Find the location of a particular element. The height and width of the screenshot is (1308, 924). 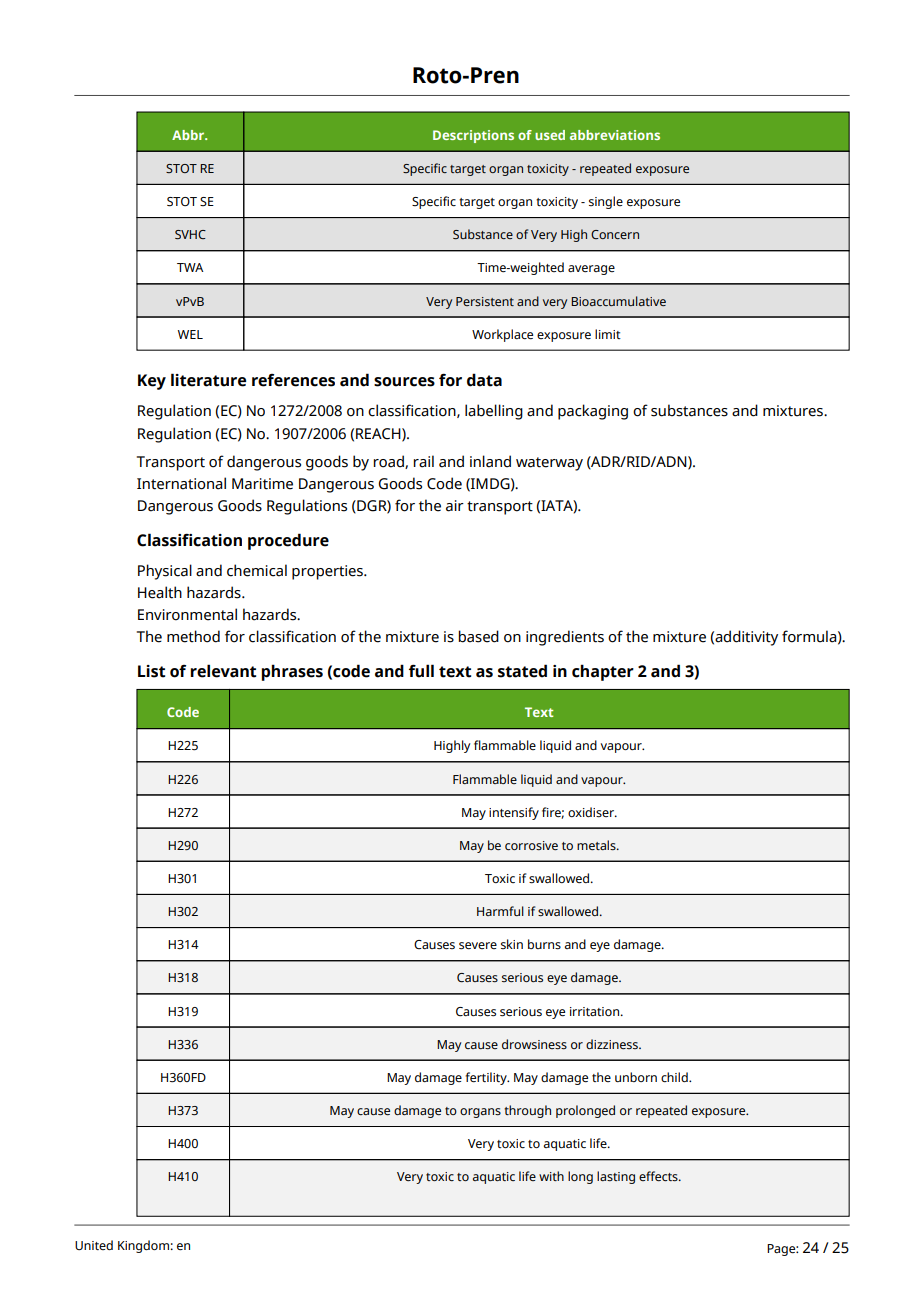

chapter is located at coordinates (603, 672).
